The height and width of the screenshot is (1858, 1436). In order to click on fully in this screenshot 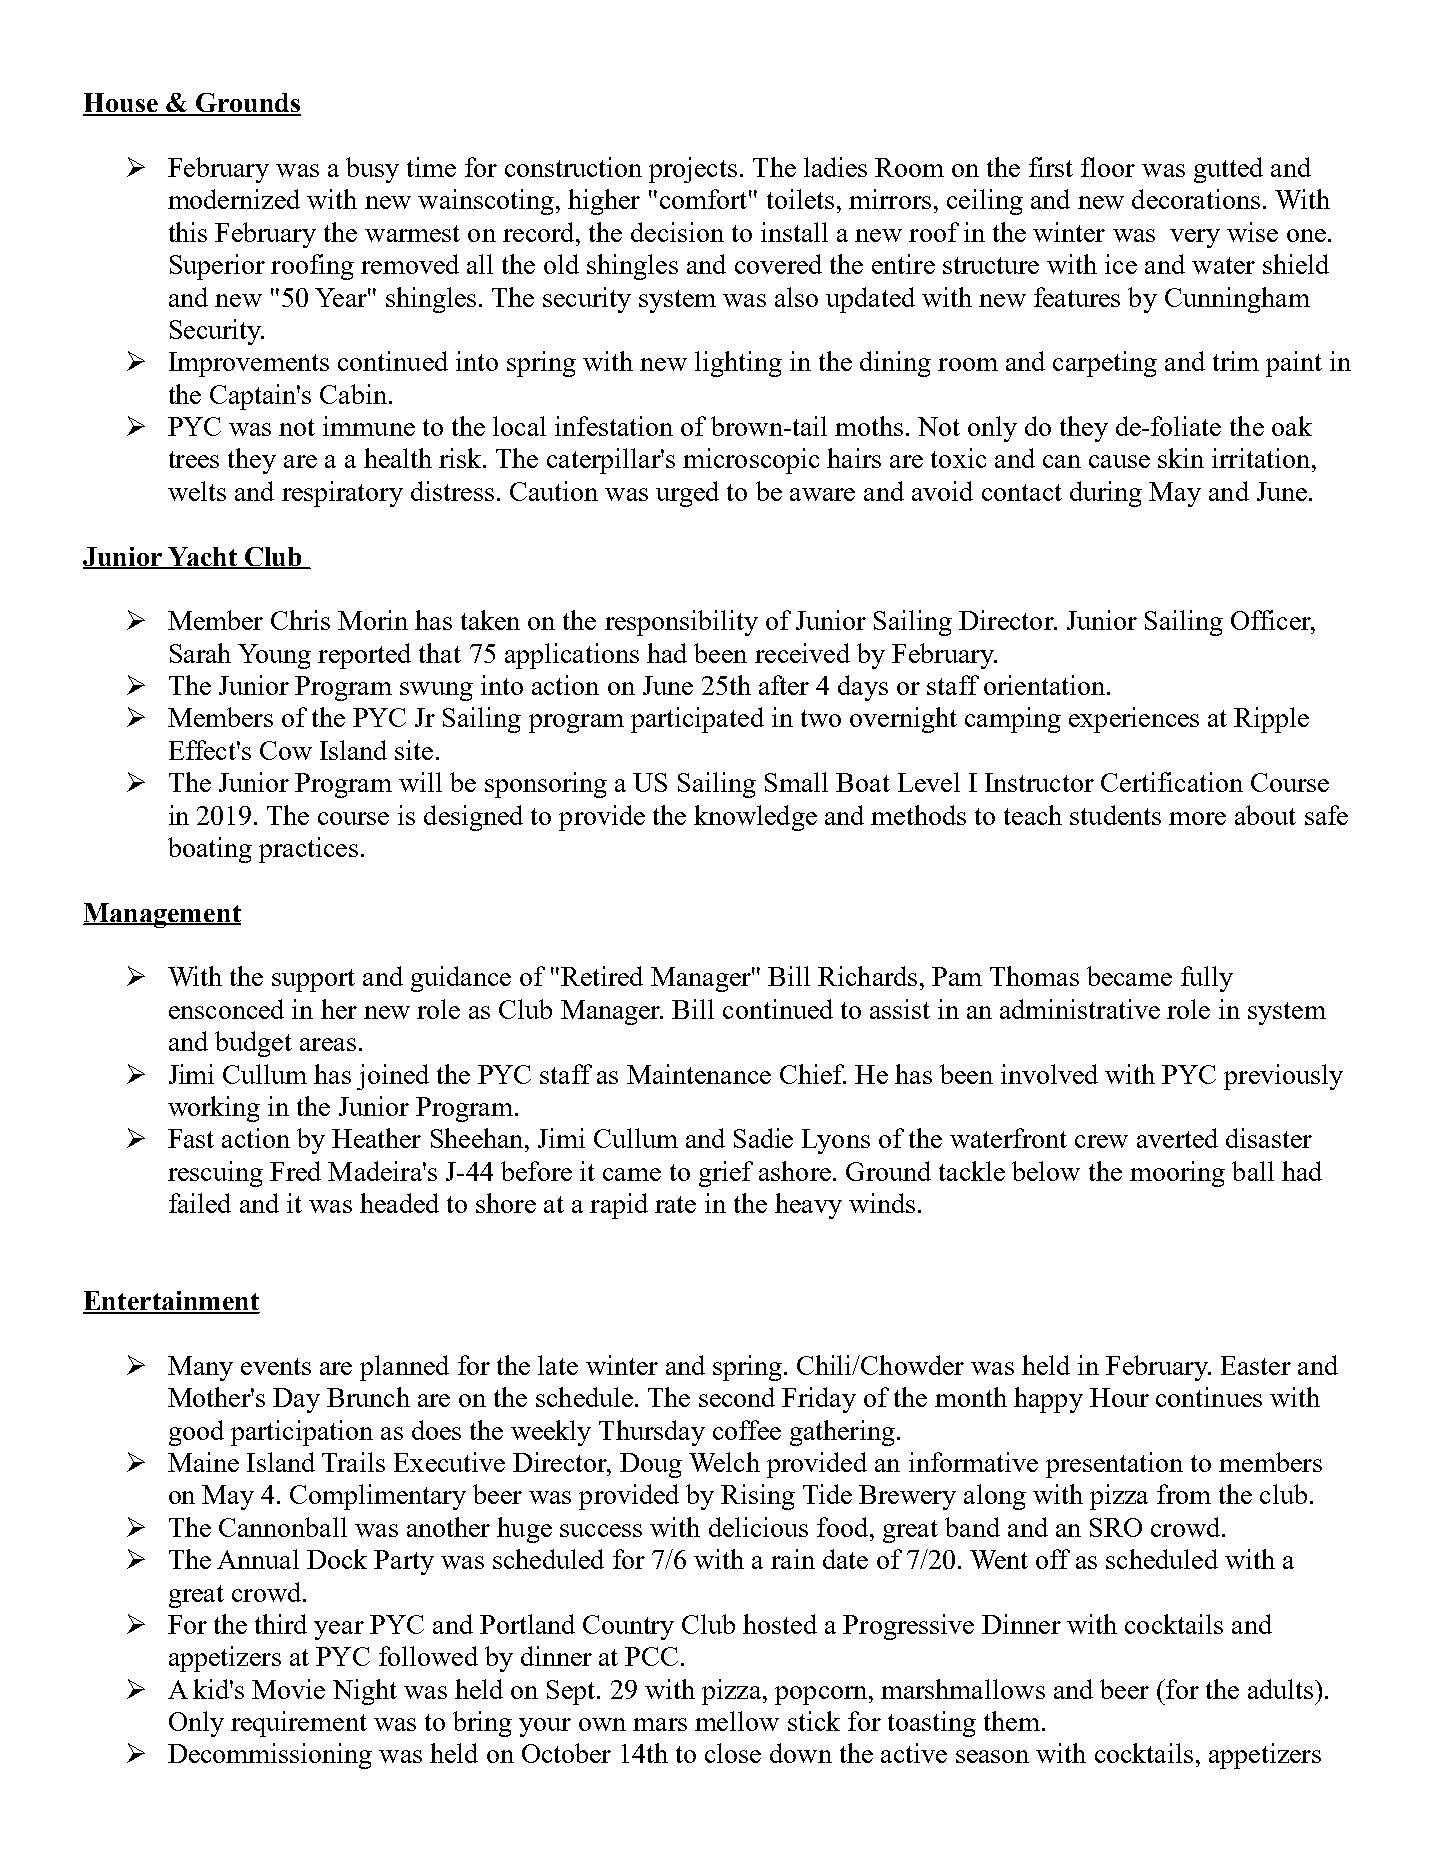, I will do `click(1207, 979)`.
